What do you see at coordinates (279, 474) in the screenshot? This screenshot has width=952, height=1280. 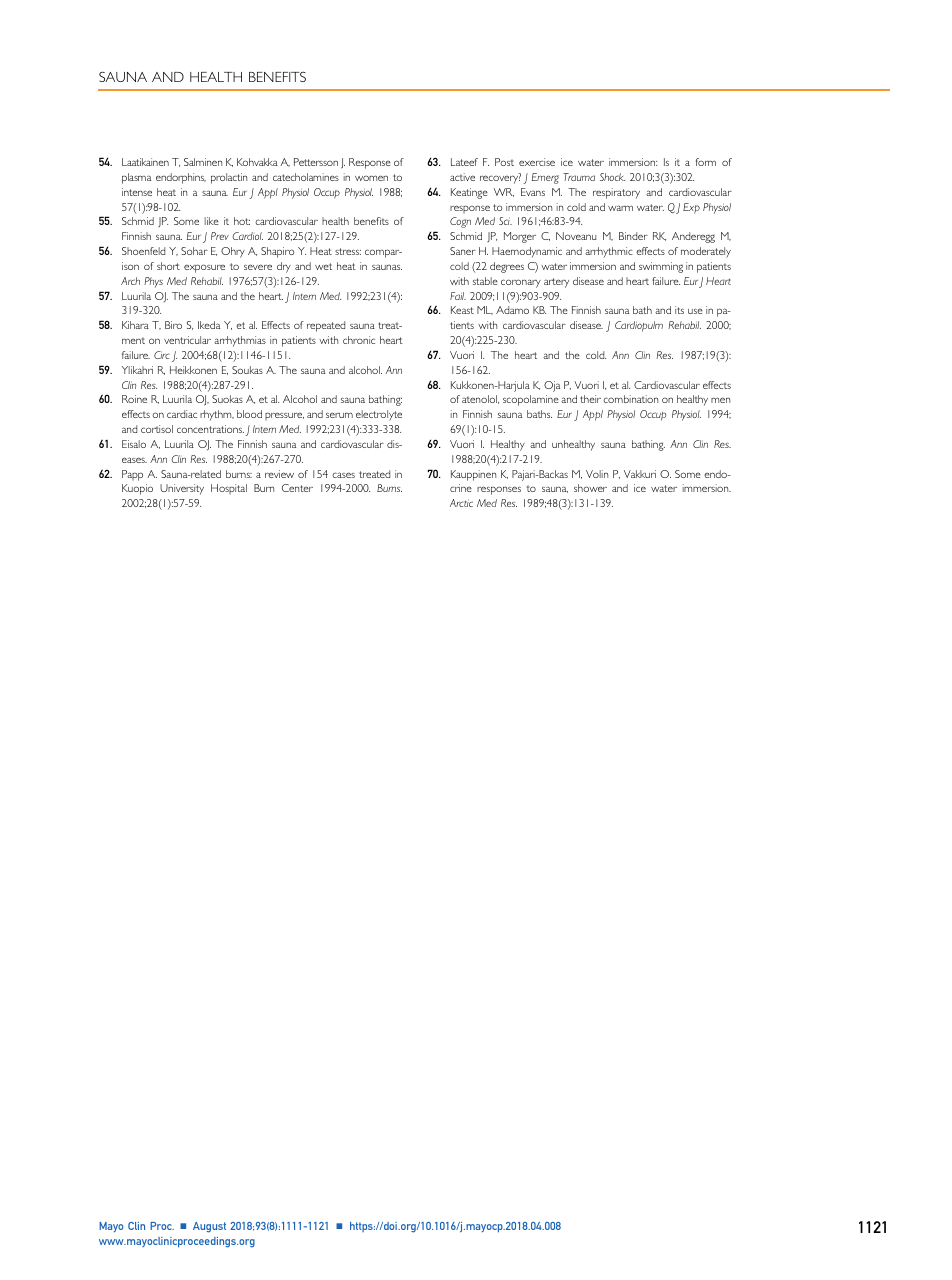 I see `review` at bounding box center [279, 474].
